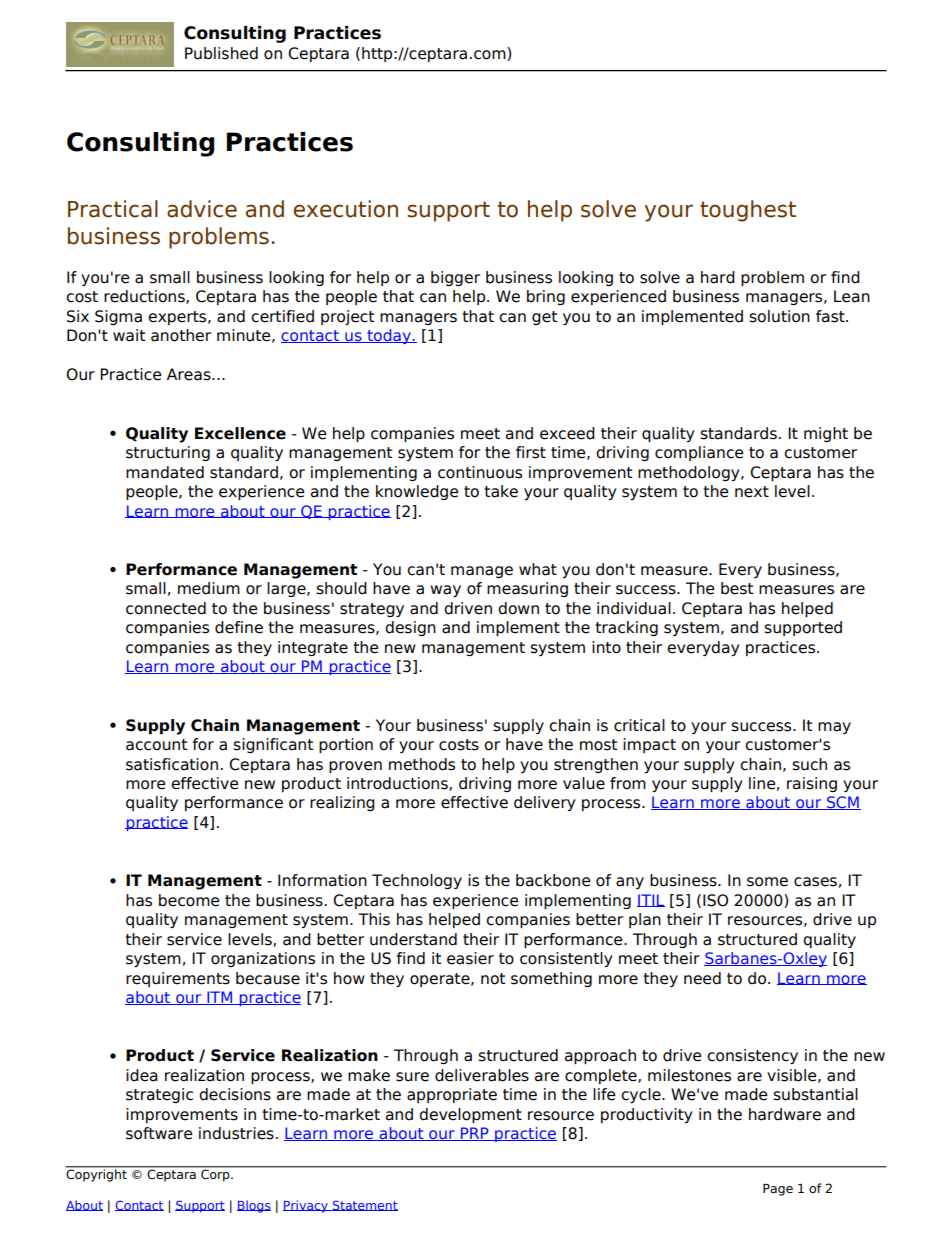 The height and width of the image is (1233, 952). What do you see at coordinates (748, 211) in the image?
I see `toughest` at bounding box center [748, 211].
